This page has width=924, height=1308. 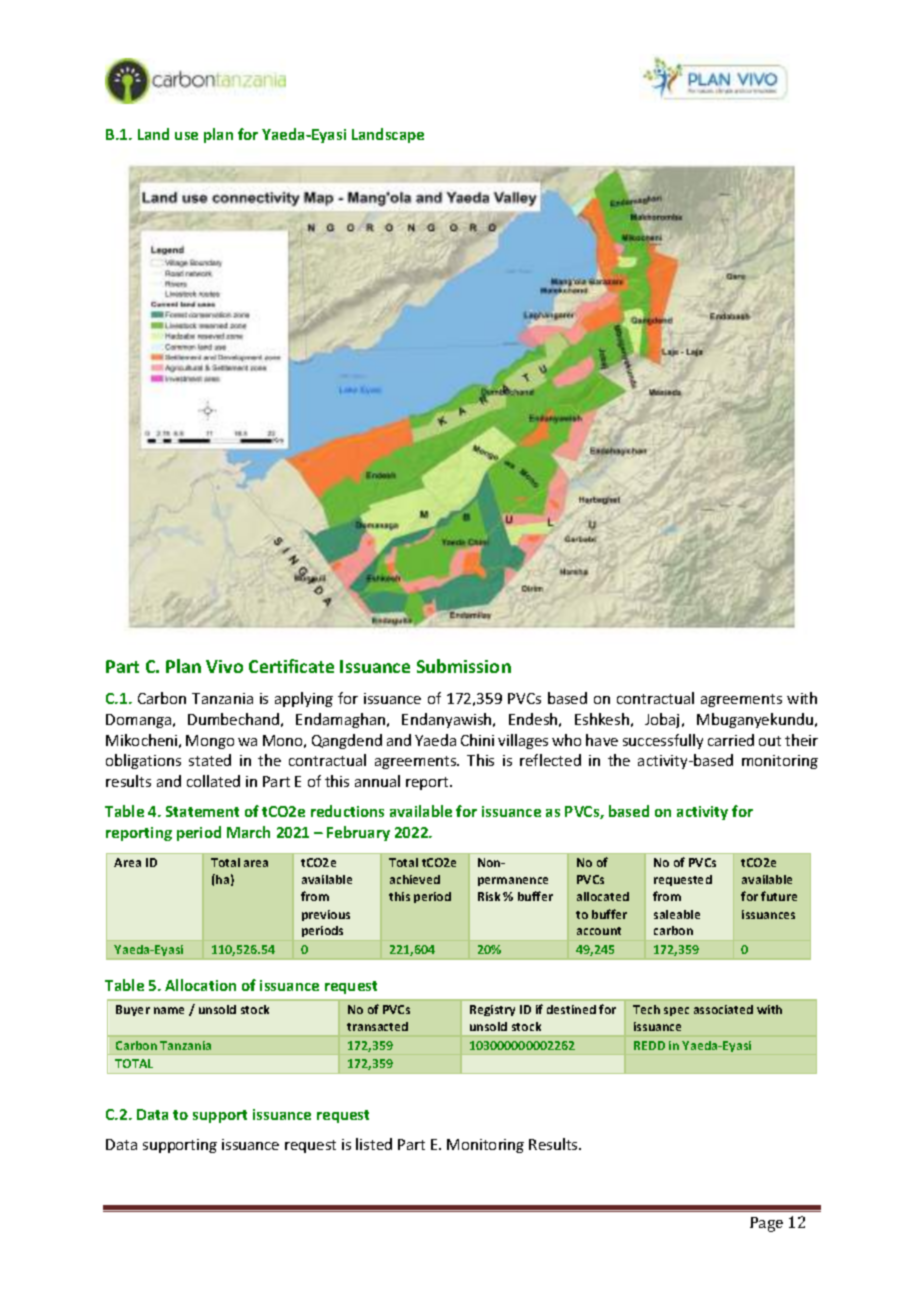 What do you see at coordinates (224, 666) in the page?
I see `Vivo` at bounding box center [224, 666].
